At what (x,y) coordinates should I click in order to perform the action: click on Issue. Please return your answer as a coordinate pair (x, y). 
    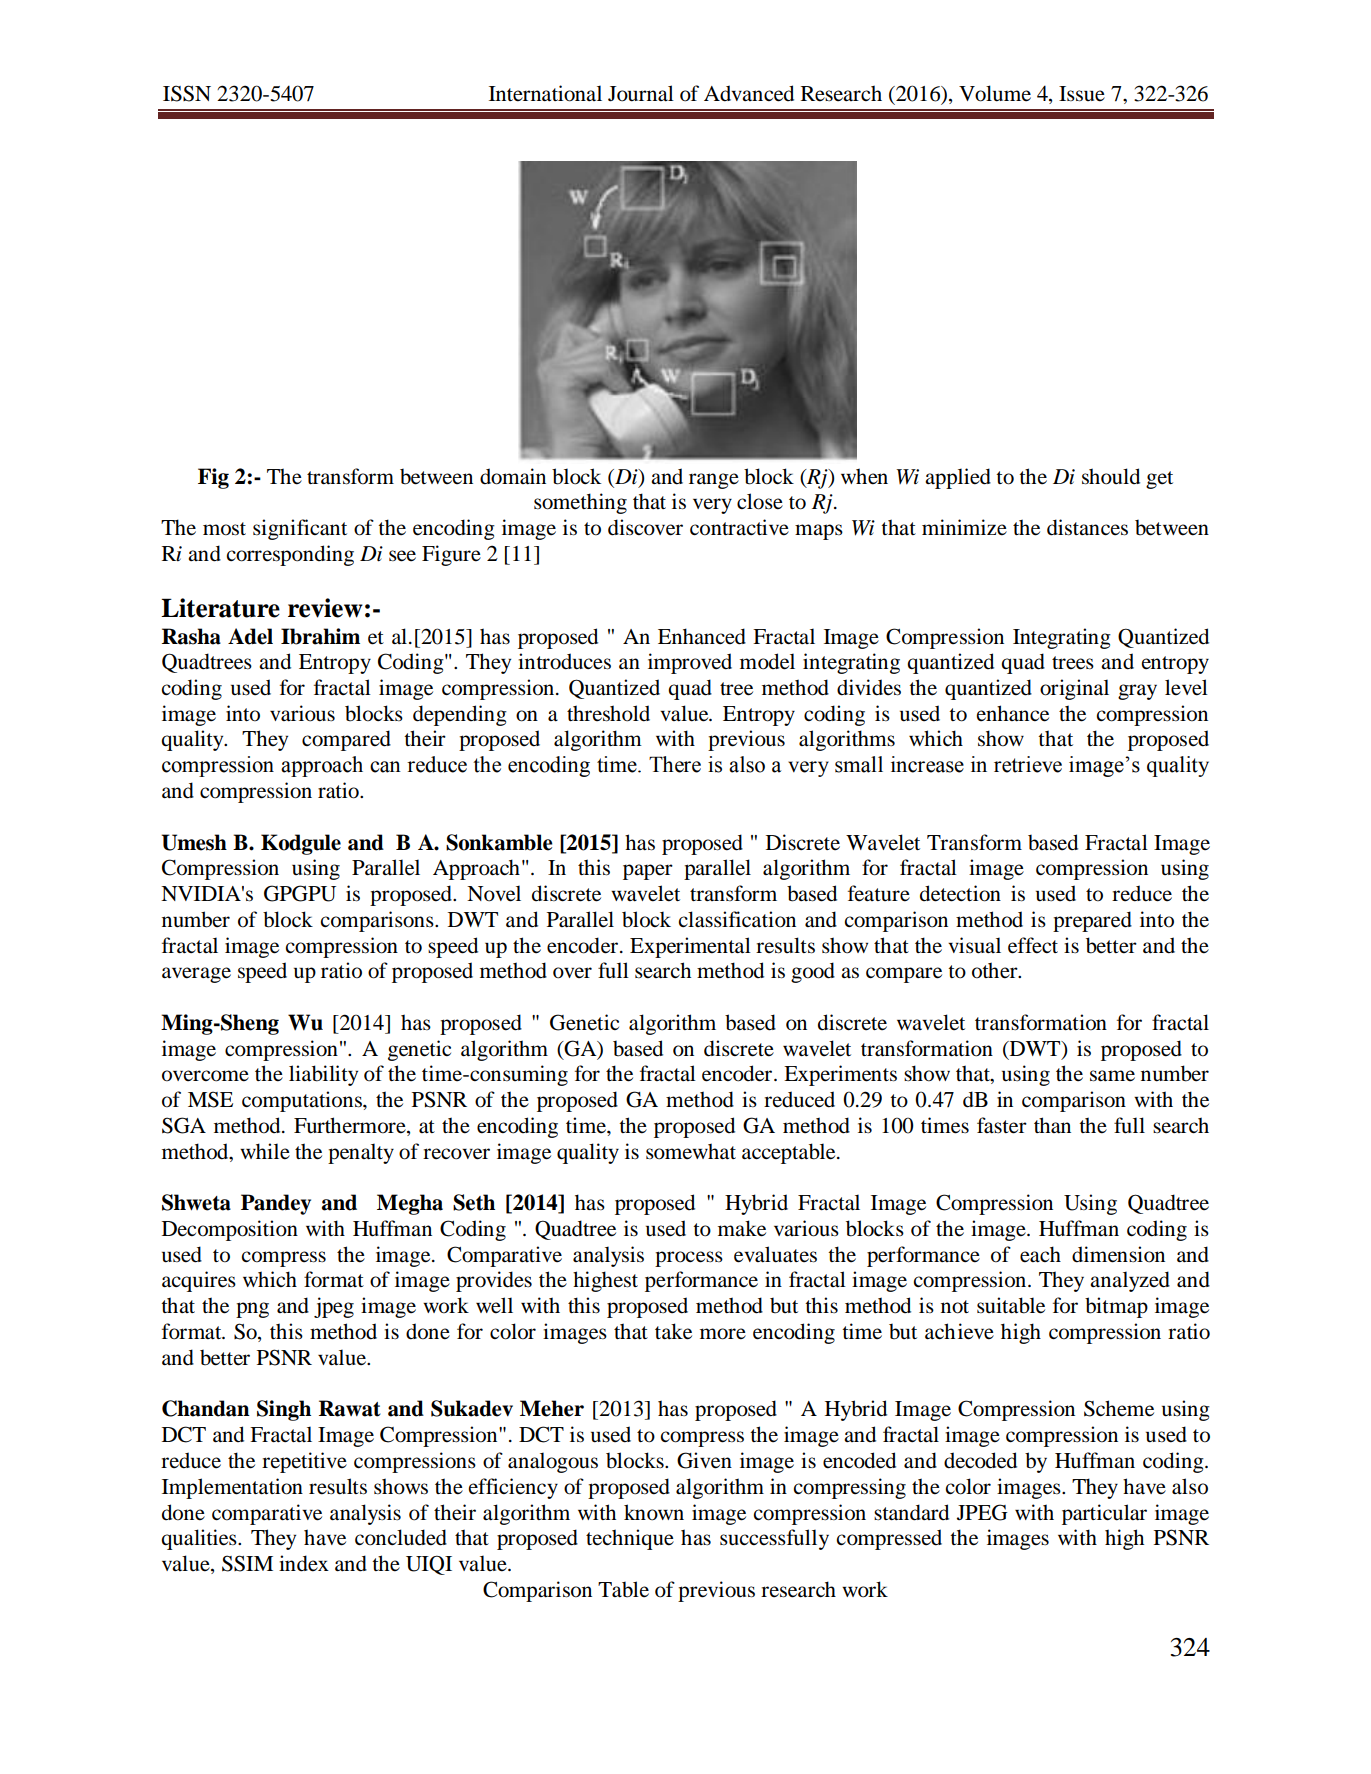
    Looking at the image, I should click on (1082, 94).
